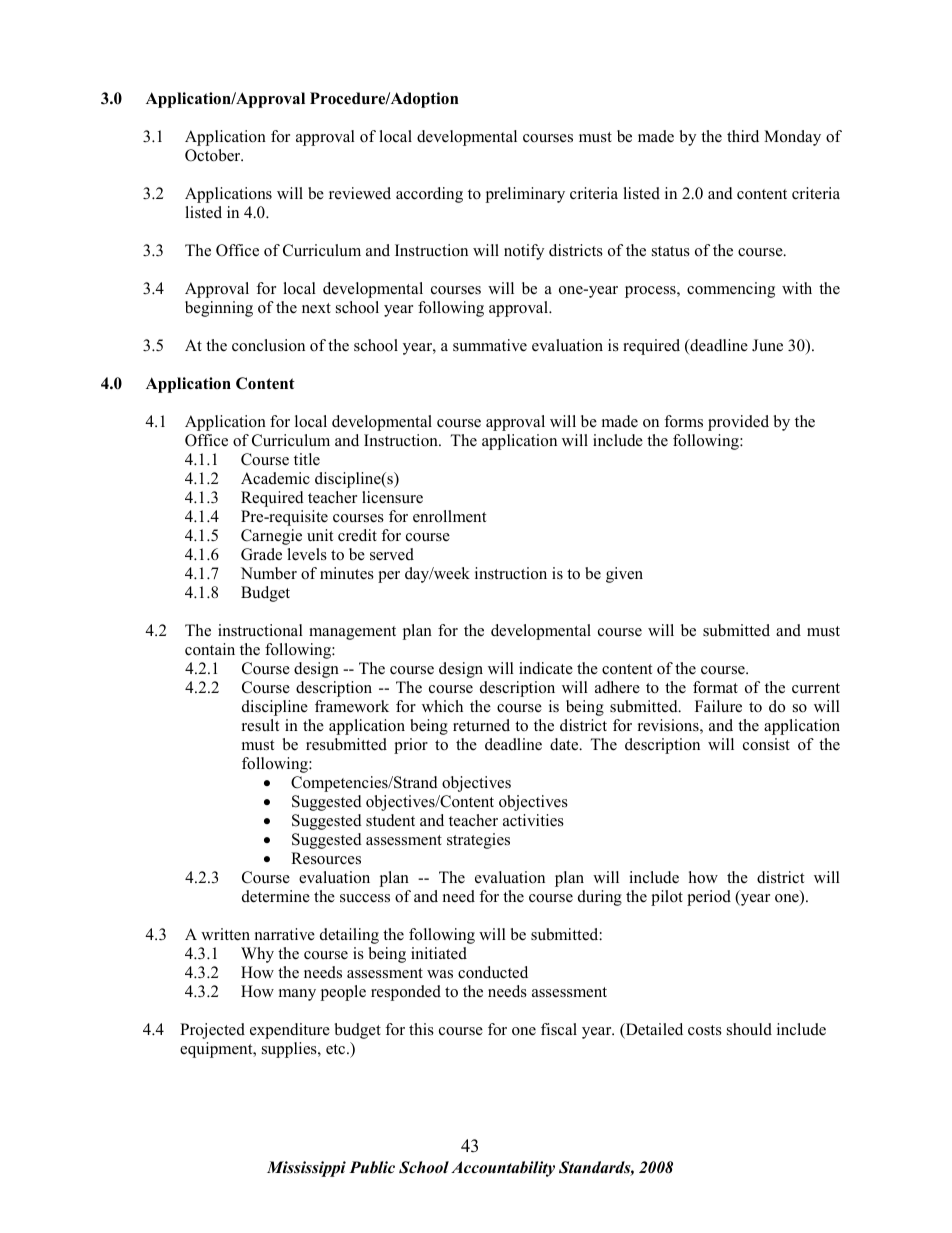  Describe the element at coordinates (766, 744) in the screenshot. I see `consist` at that location.
